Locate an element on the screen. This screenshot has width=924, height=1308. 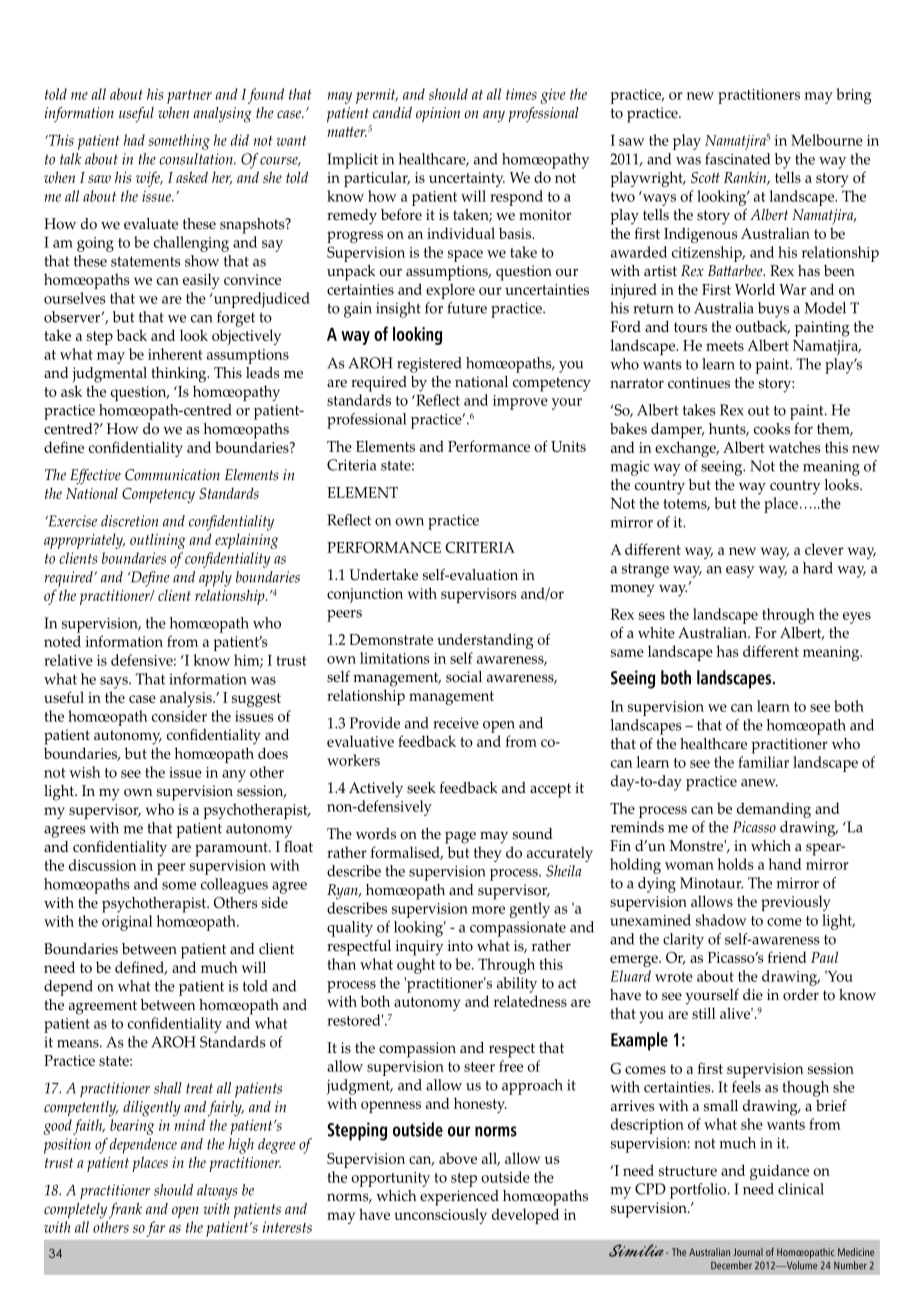
fascinated is located at coordinates (737, 159).
